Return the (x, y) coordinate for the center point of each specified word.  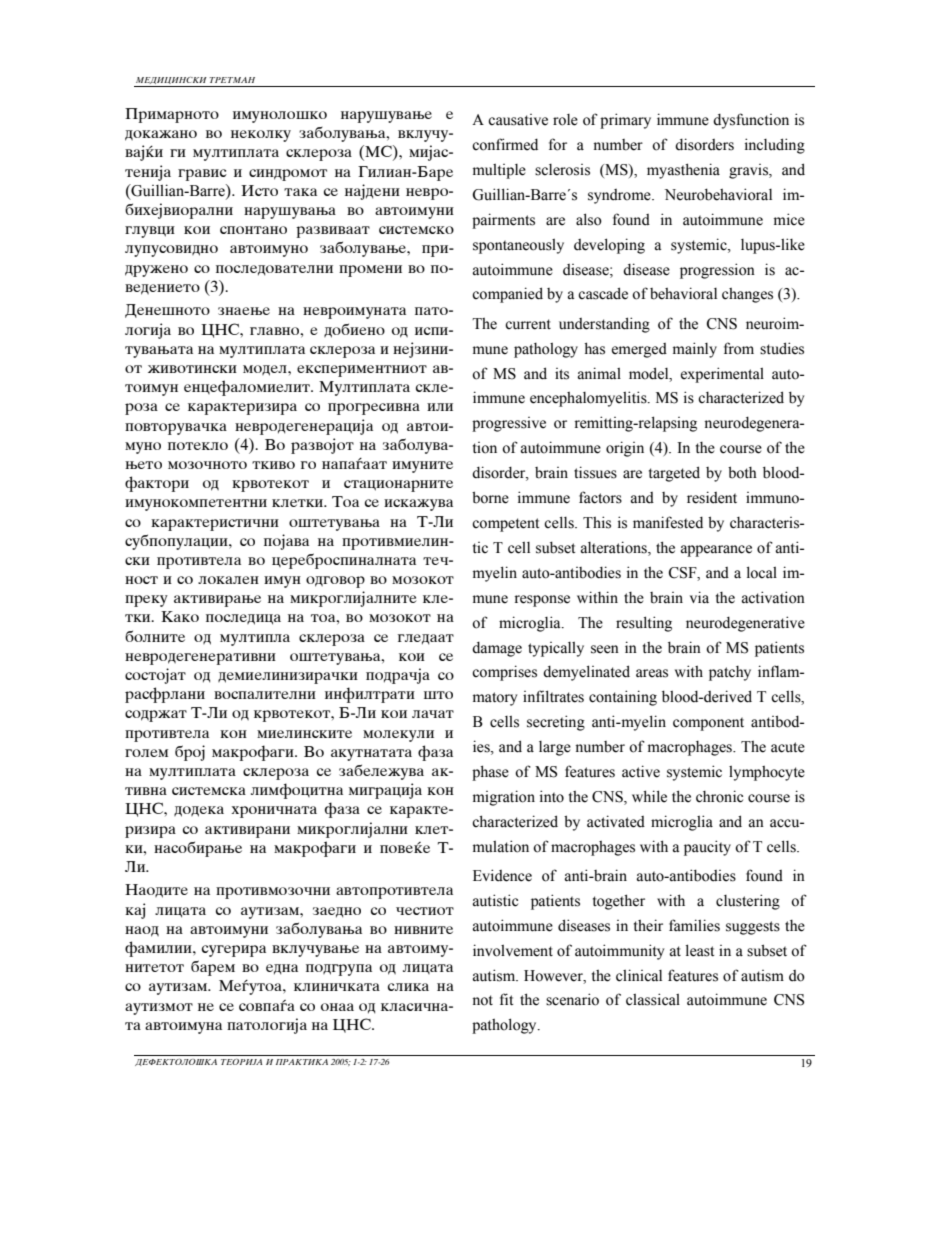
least (700, 950)
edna (282, 969)
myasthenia (683, 171)
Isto (259, 190)
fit (506, 999)
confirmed (505, 144)
